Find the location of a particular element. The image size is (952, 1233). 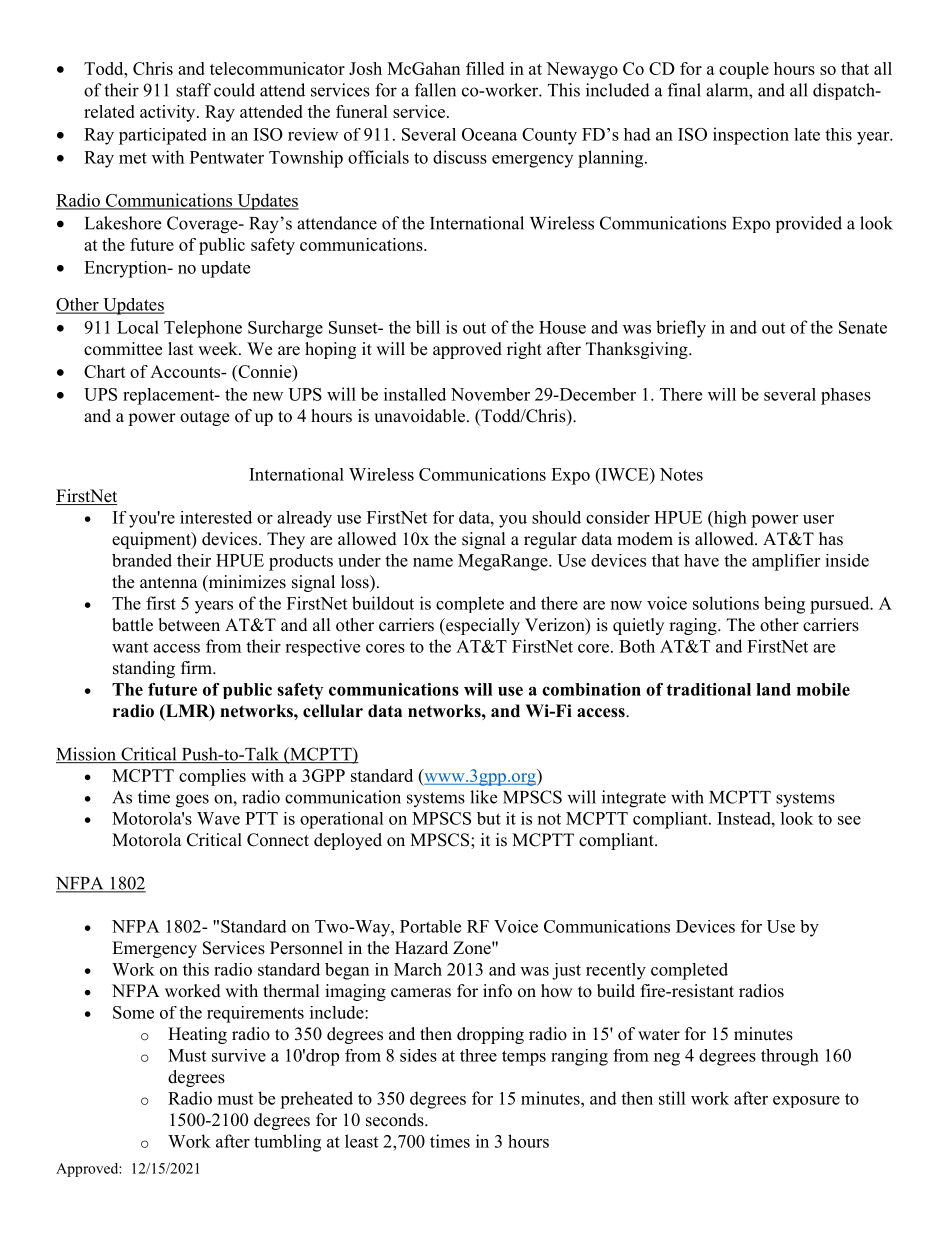

survive is located at coordinates (239, 1055).
